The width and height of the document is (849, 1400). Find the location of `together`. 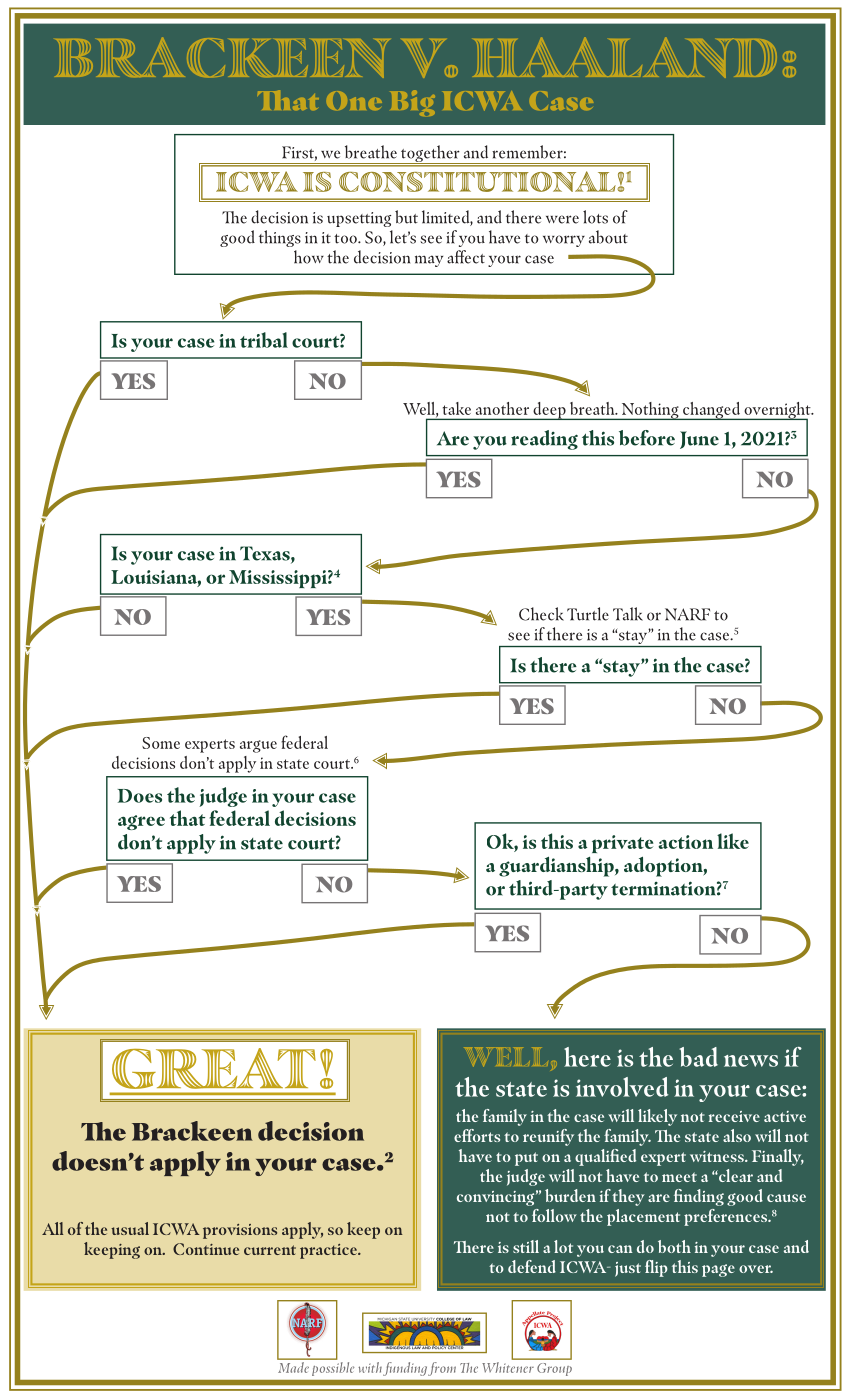

together is located at coordinates (430, 154).
